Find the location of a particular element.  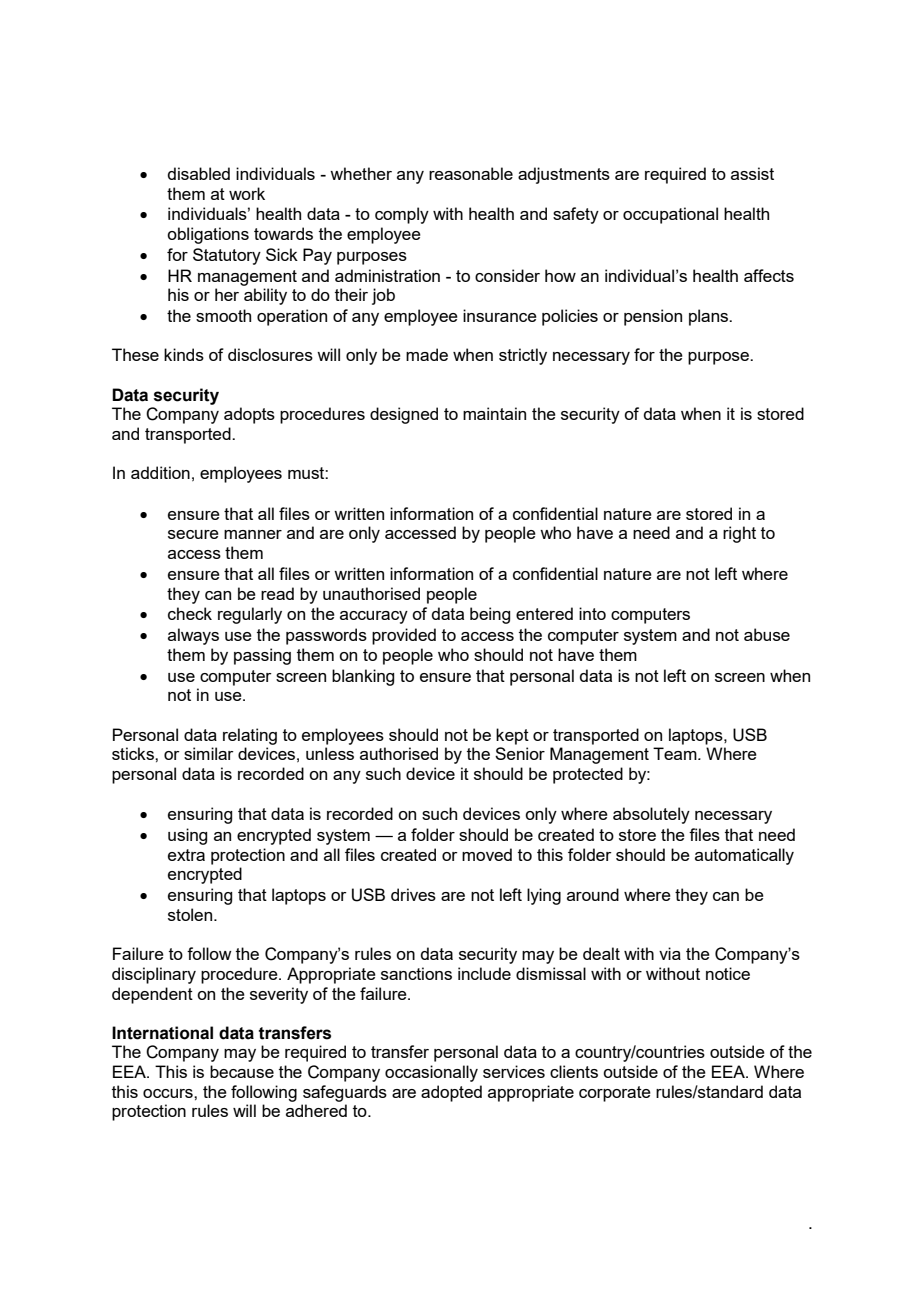

because is located at coordinates (242, 1071).
